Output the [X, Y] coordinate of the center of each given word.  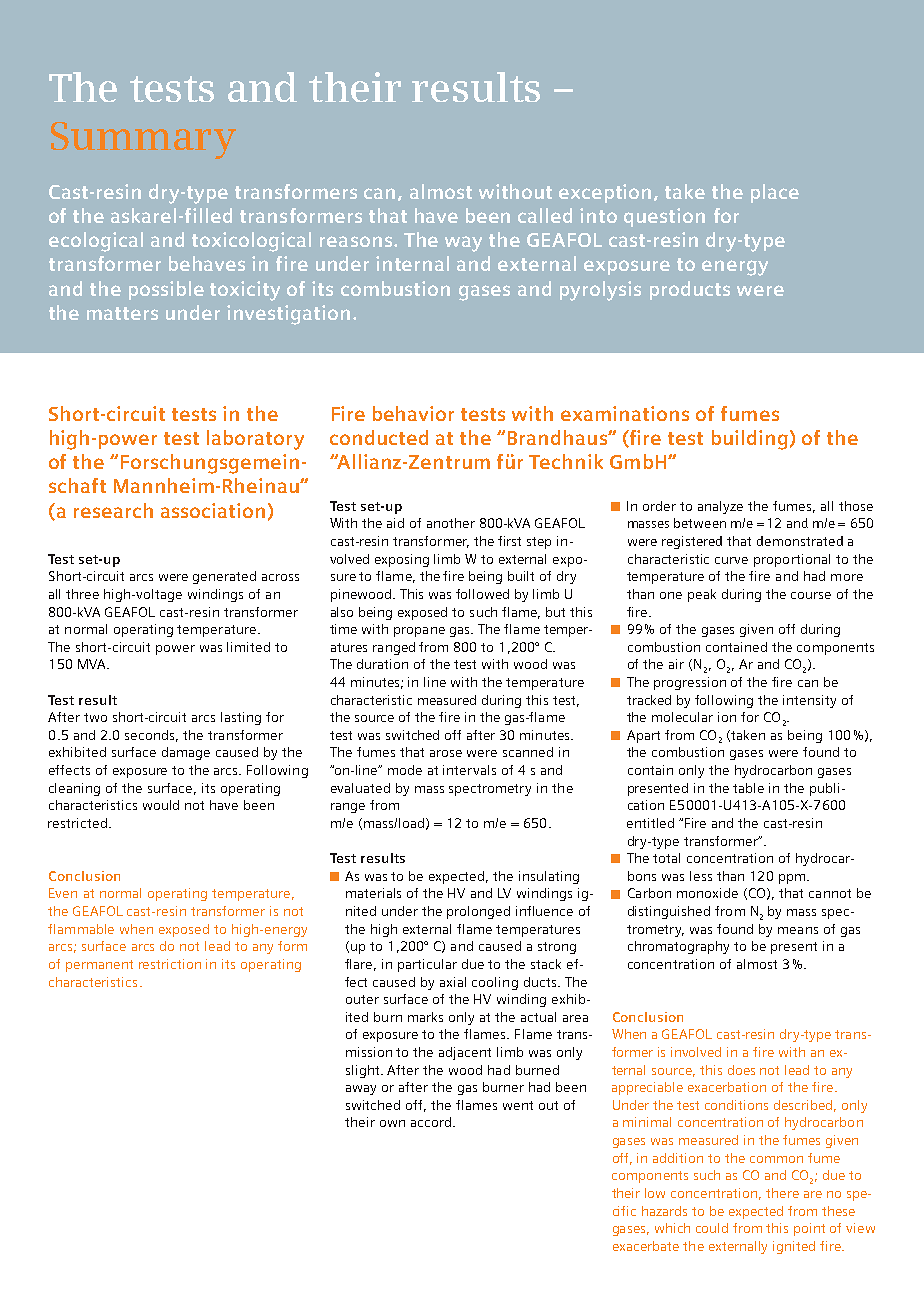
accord [431, 1122]
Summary [143, 140]
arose [446, 753]
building [750, 440]
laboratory [255, 440]
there [782, 1193]
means [798, 930]
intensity [809, 701]
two [95, 717]
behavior [413, 413]
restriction [170, 964]
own [392, 1123]
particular [427, 965]
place [775, 193]
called [545, 215]
